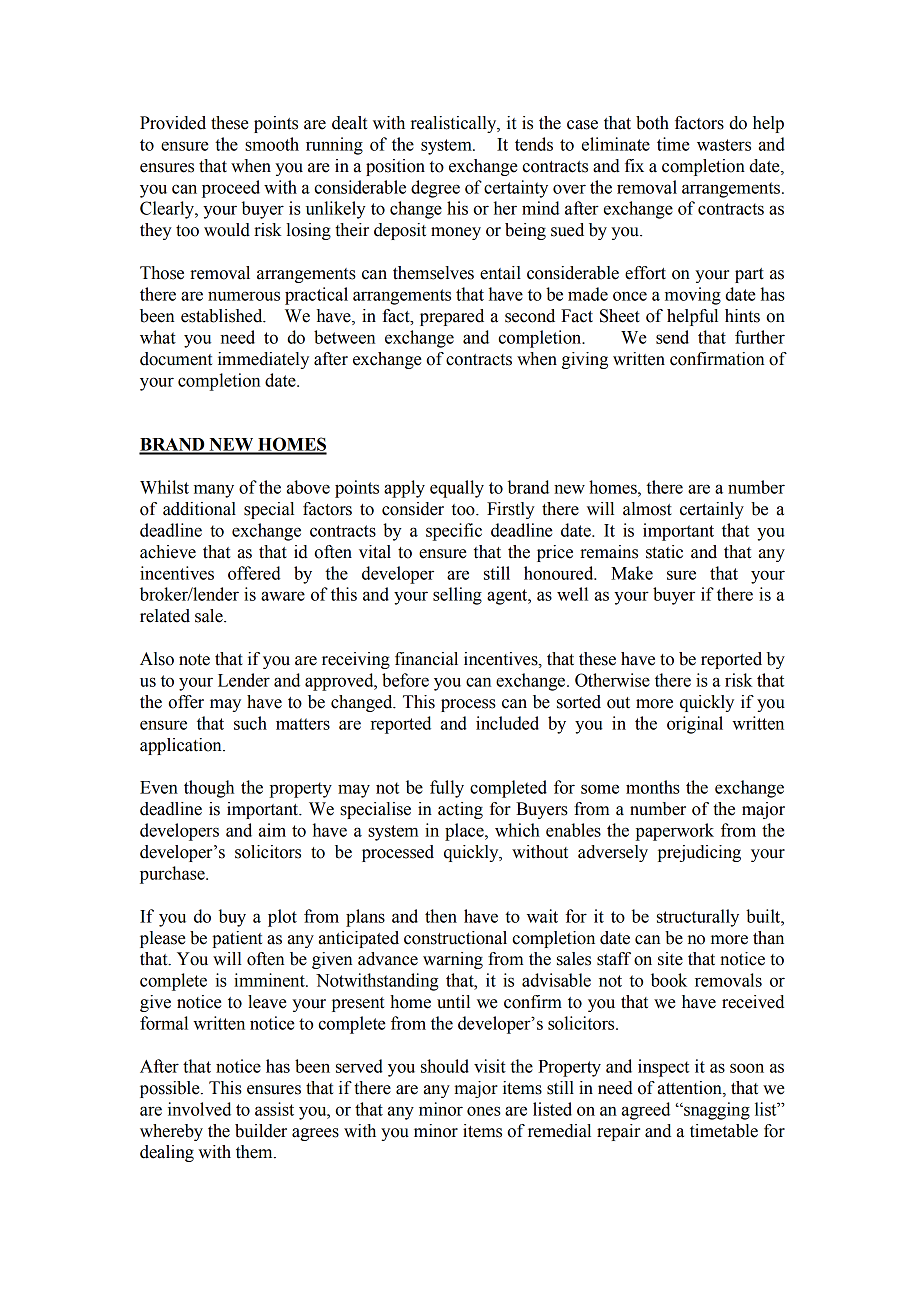  What do you see at coordinates (261, 1131) in the screenshot?
I see `builder` at bounding box center [261, 1131].
